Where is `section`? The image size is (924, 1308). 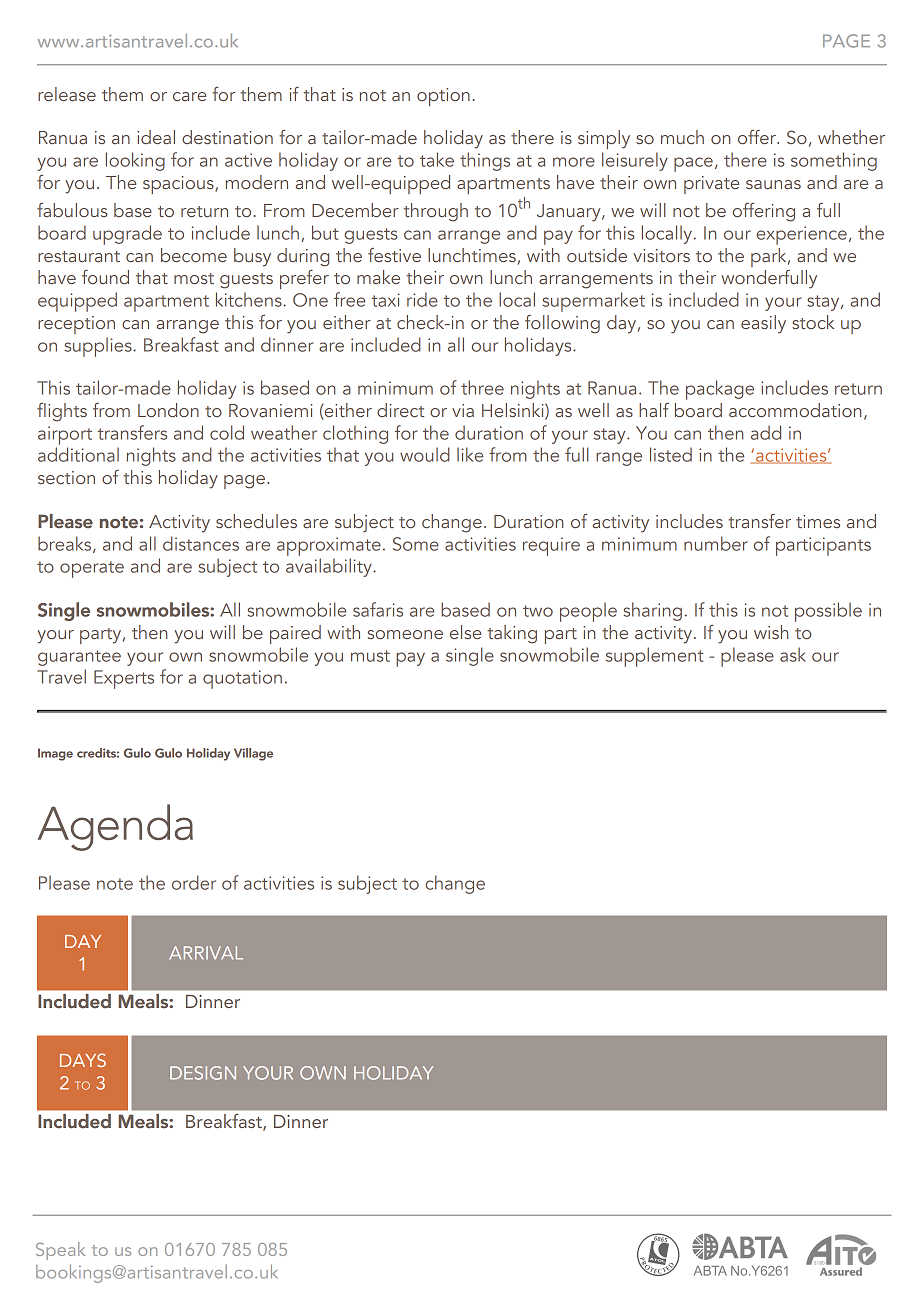
section is located at coordinates (66, 477).
